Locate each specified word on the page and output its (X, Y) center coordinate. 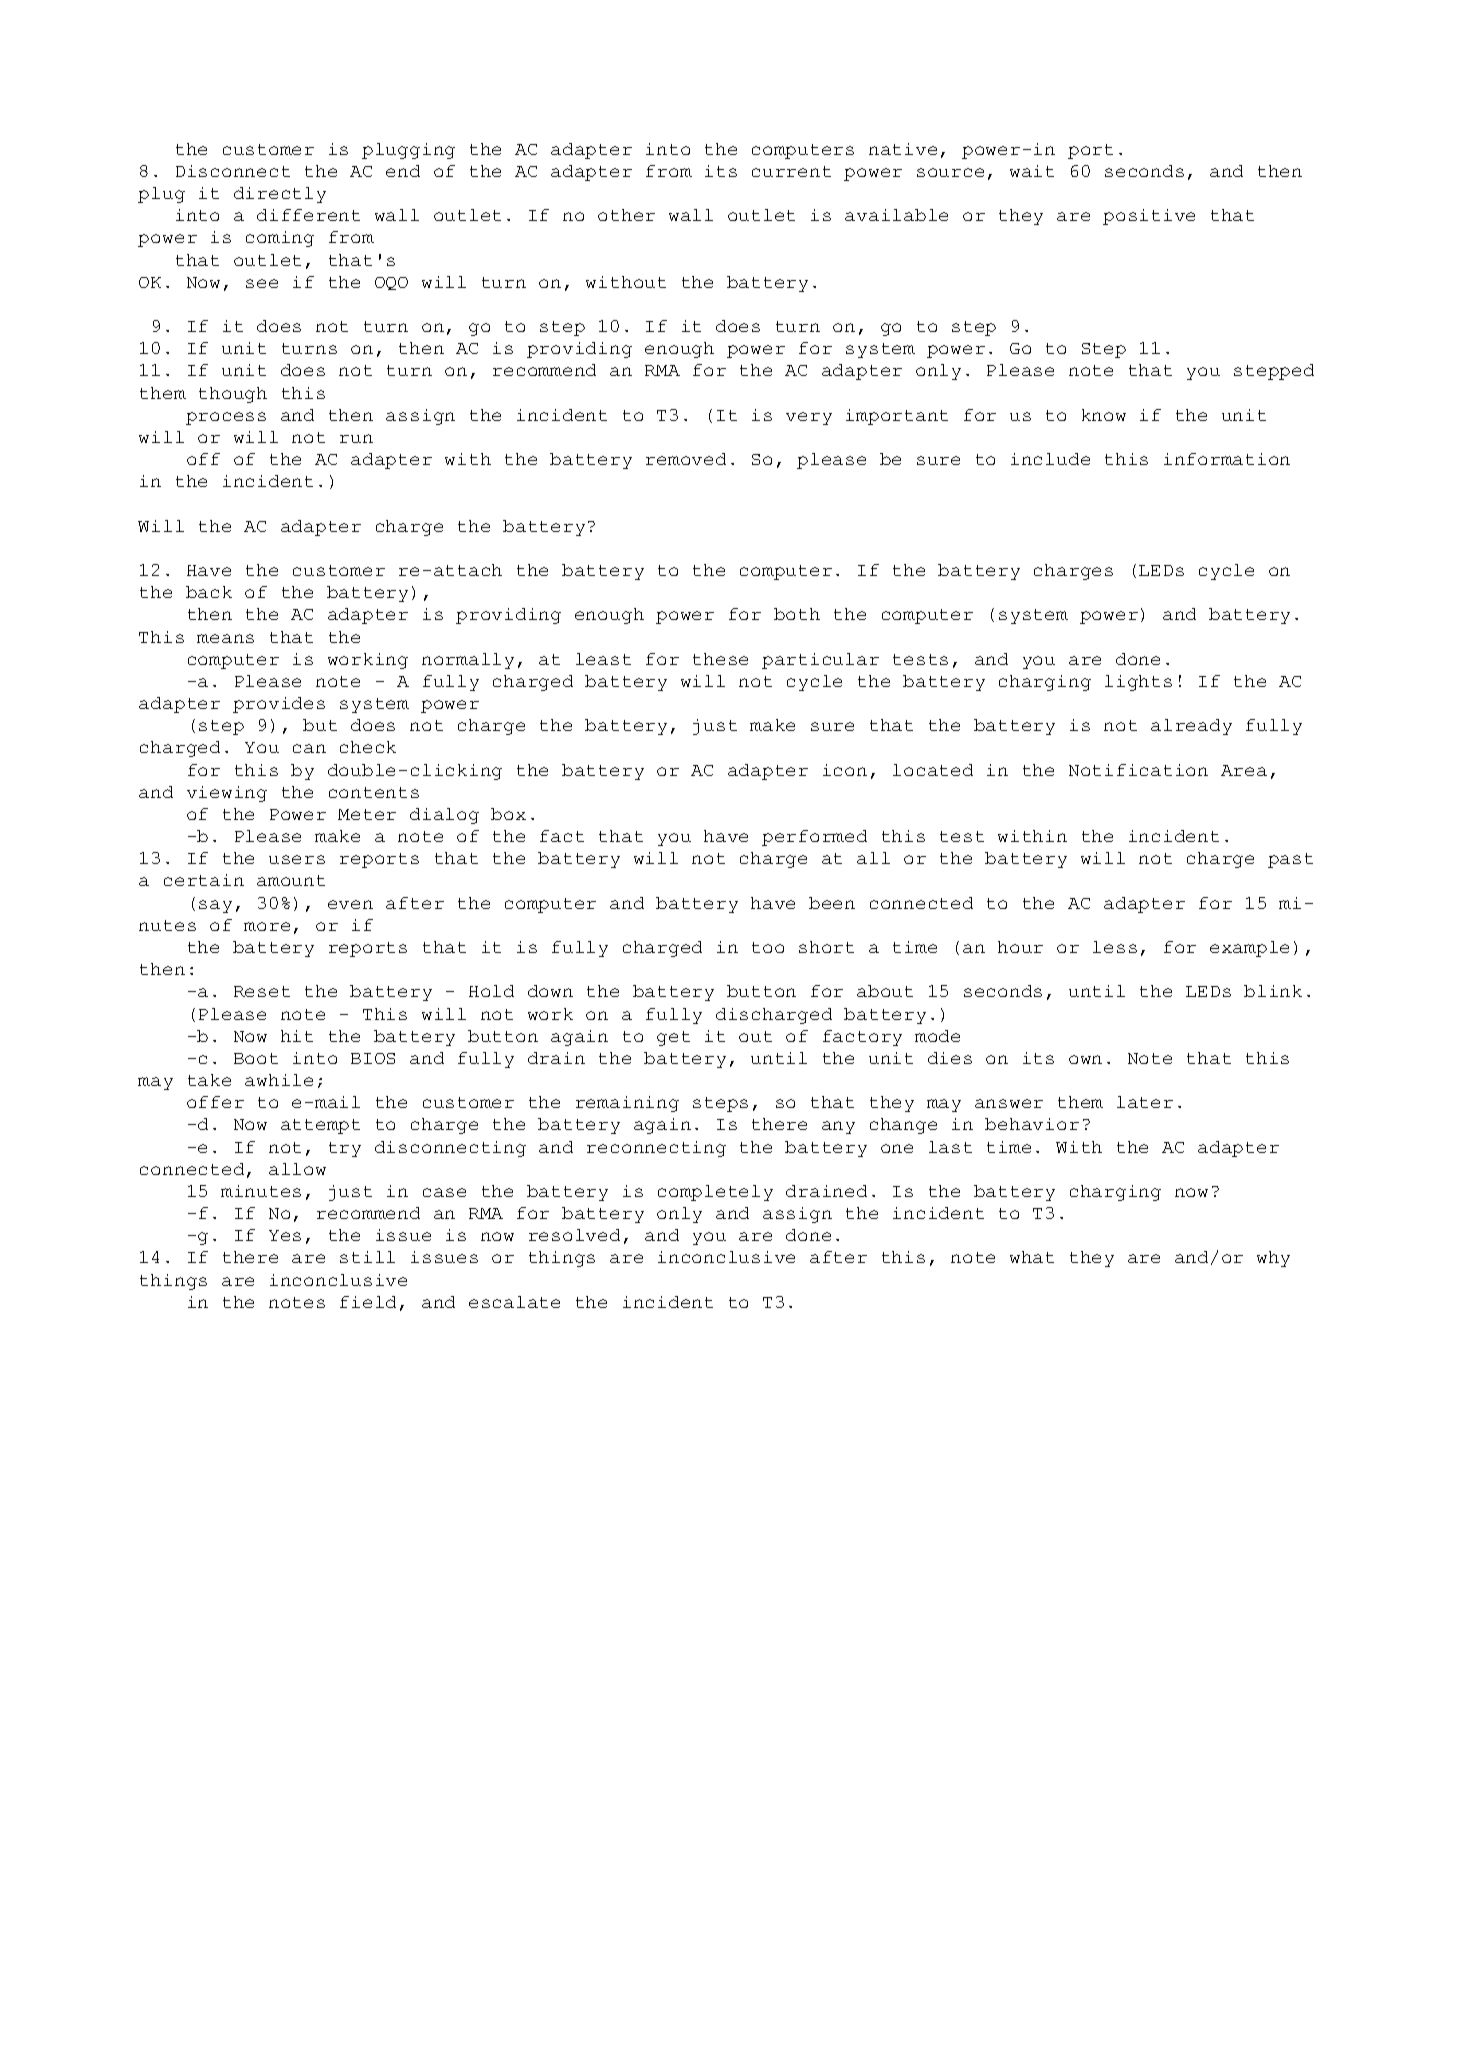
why (1273, 1259)
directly (280, 195)
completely (715, 1193)
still (367, 1257)
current (791, 171)
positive (1149, 217)
